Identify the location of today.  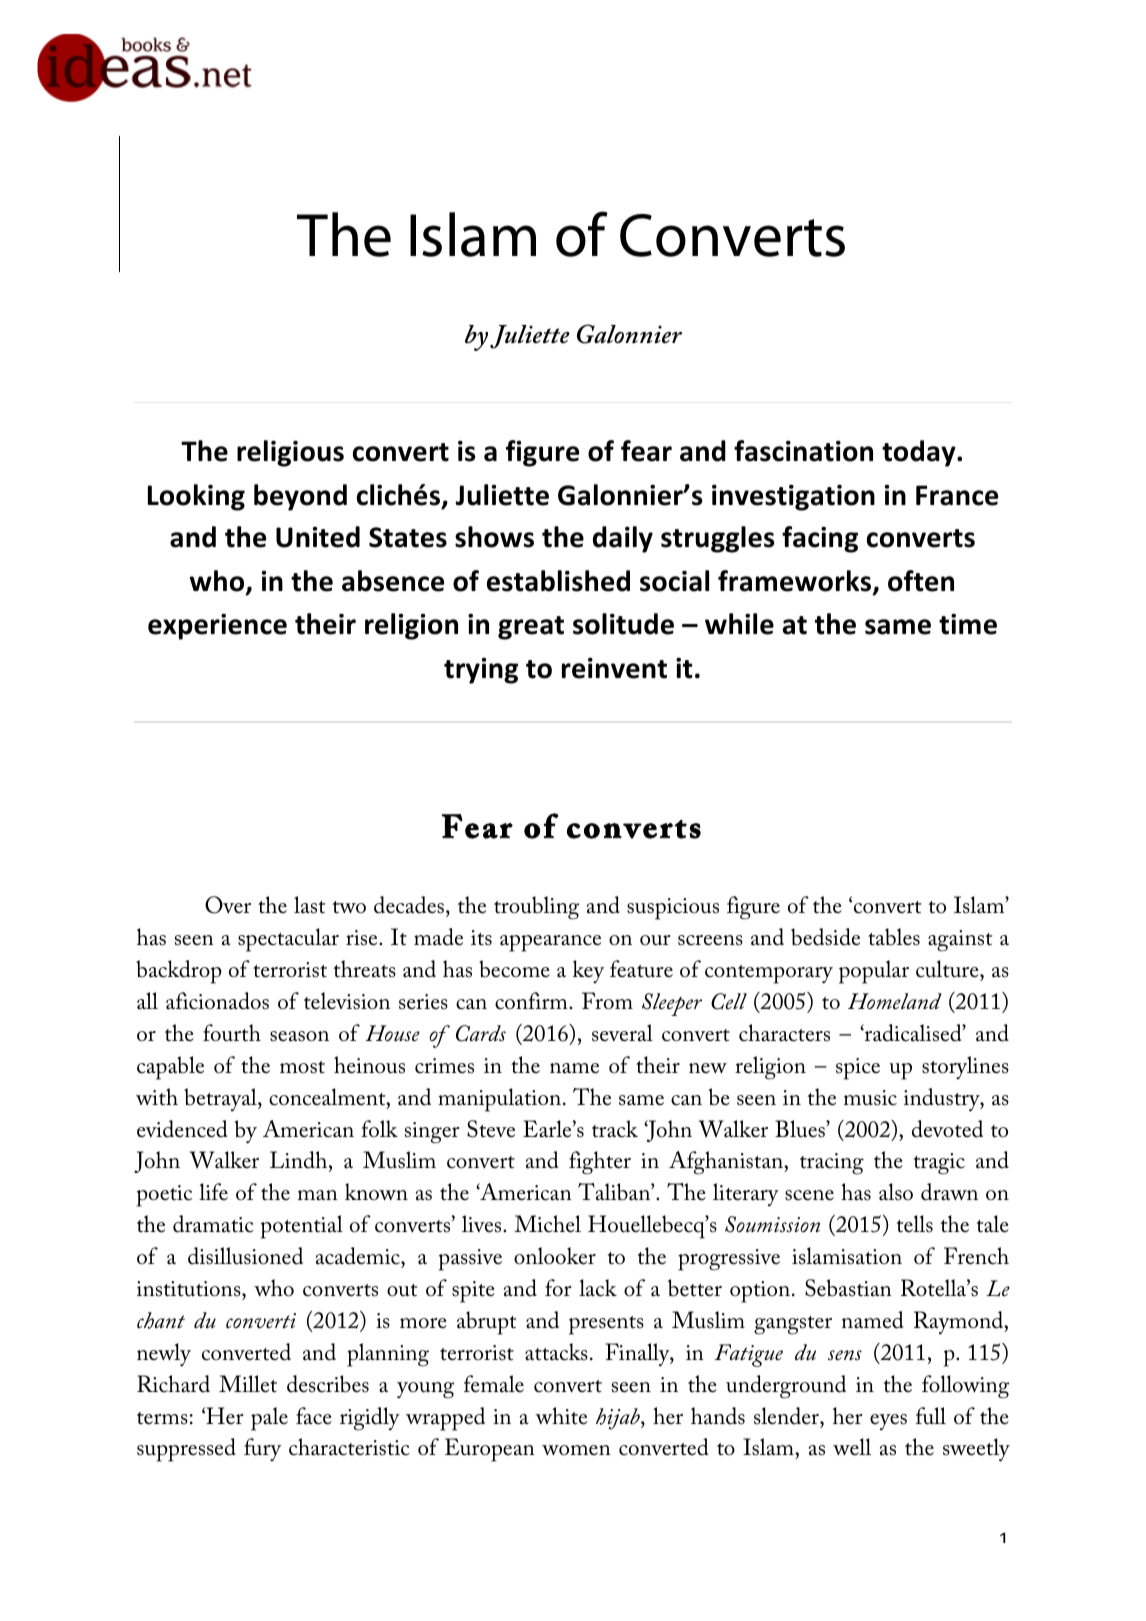
(920, 453).
